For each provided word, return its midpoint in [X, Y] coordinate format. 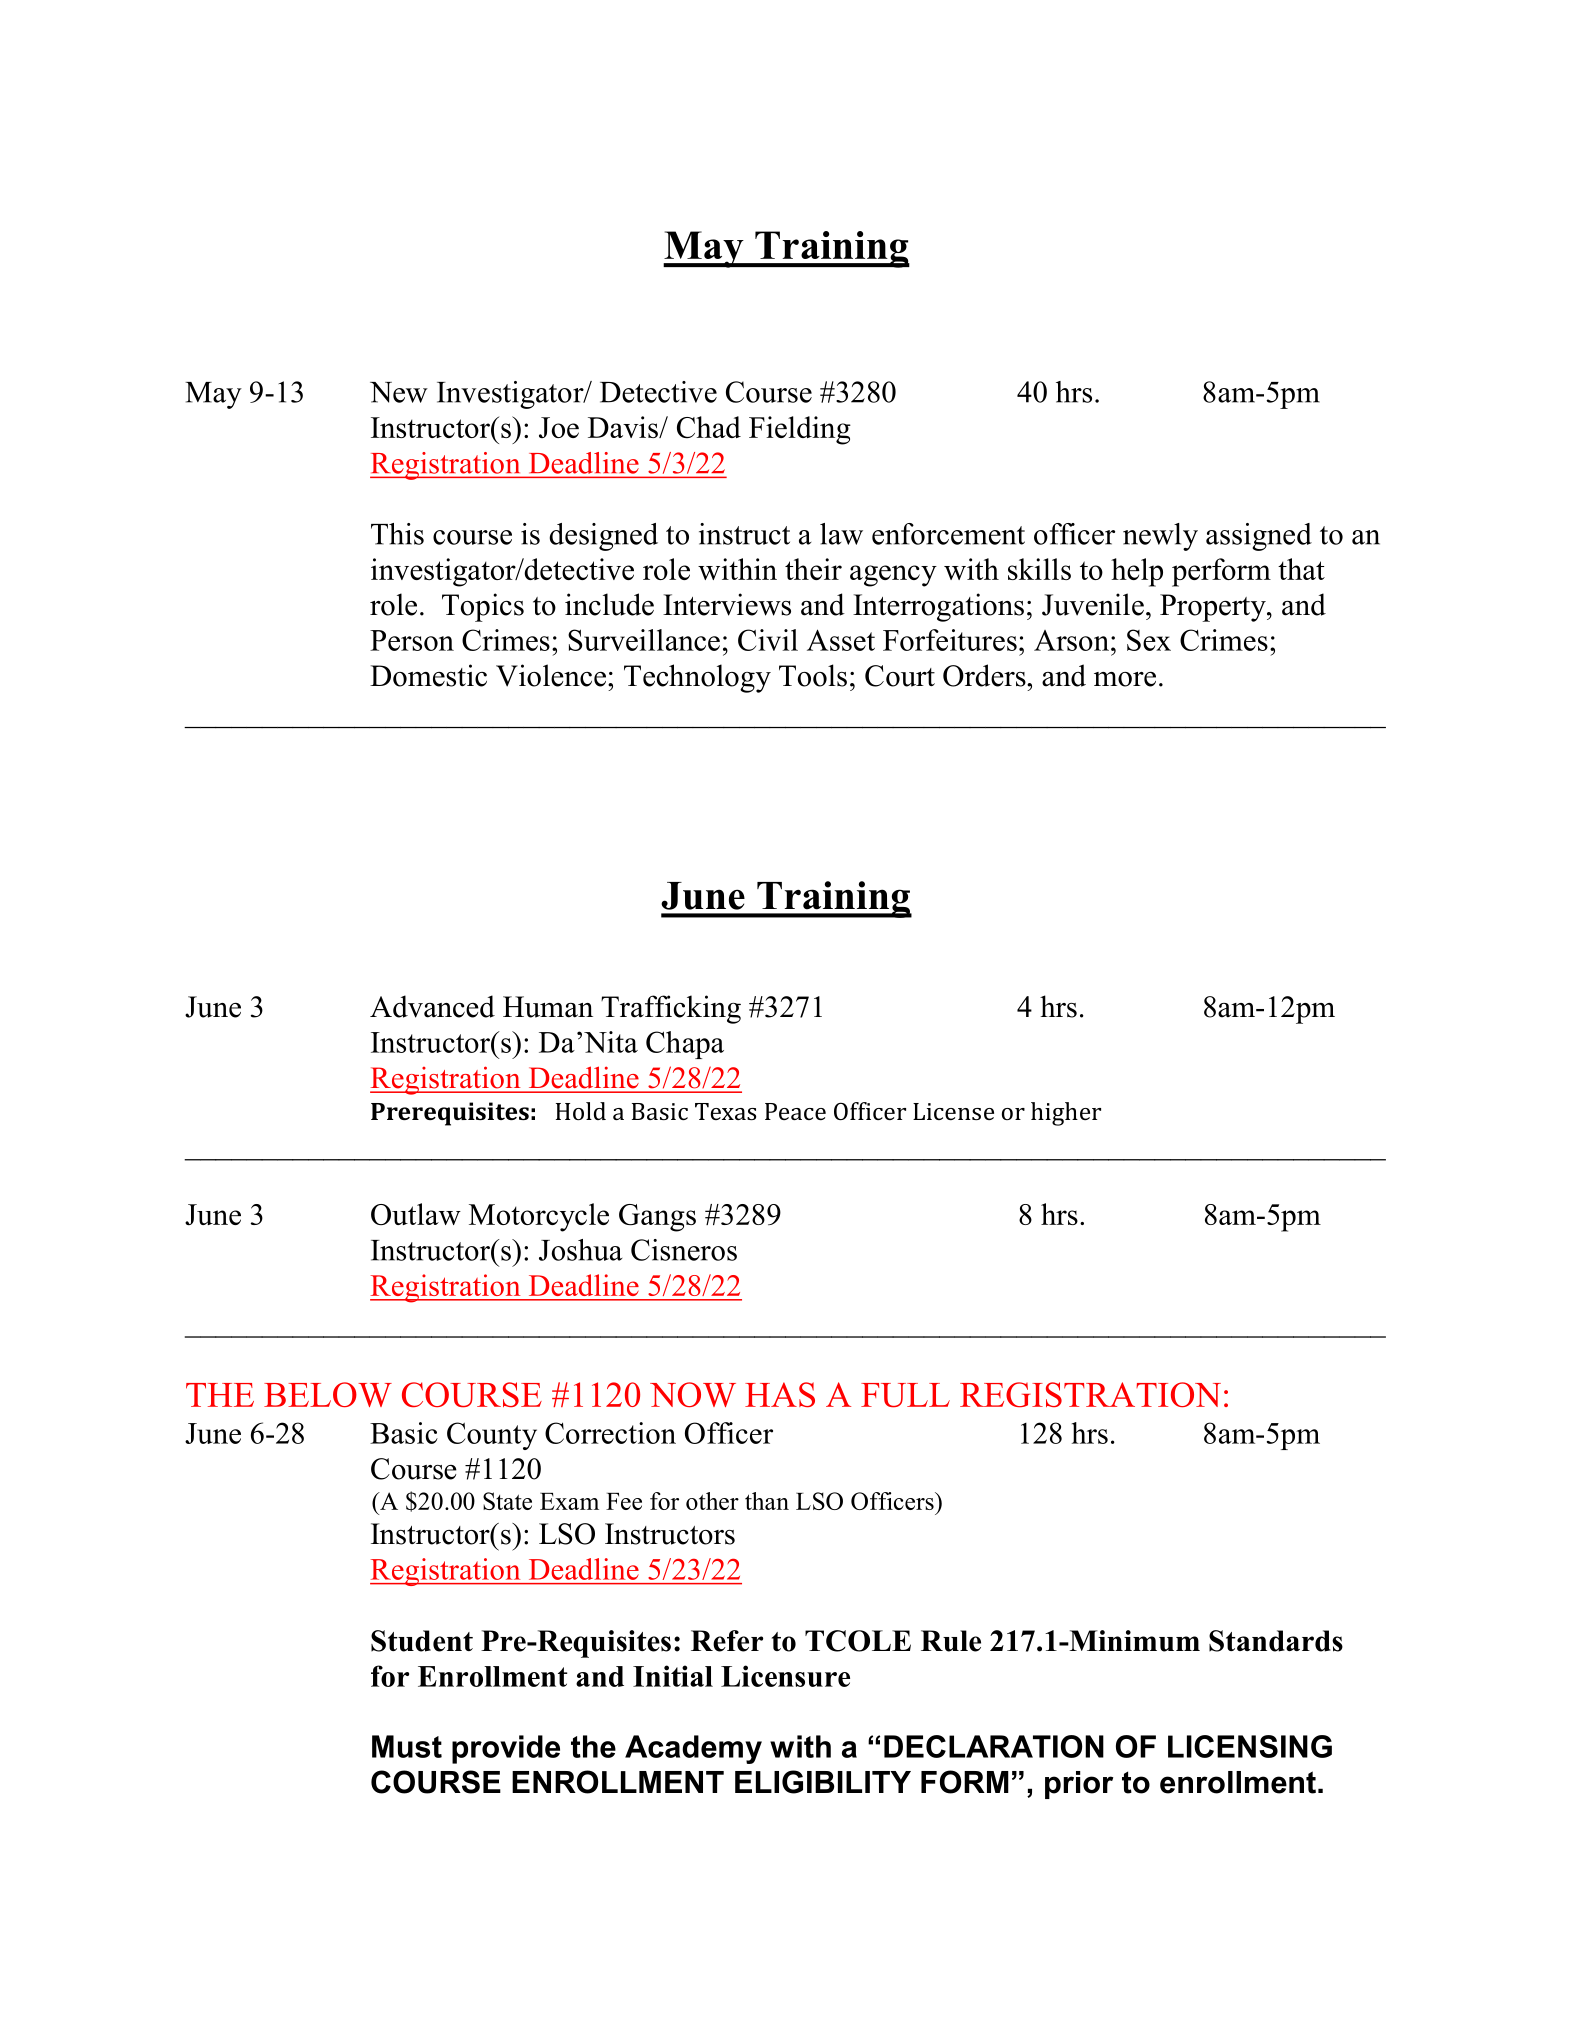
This [397, 534]
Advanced [432, 1006]
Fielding [800, 430]
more [1125, 679]
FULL [905, 1395]
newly [1160, 537]
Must [407, 1746]
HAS [780, 1394]
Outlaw [416, 1214]
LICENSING [1250, 1746]
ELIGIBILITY [823, 1782]
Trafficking [671, 1009]
